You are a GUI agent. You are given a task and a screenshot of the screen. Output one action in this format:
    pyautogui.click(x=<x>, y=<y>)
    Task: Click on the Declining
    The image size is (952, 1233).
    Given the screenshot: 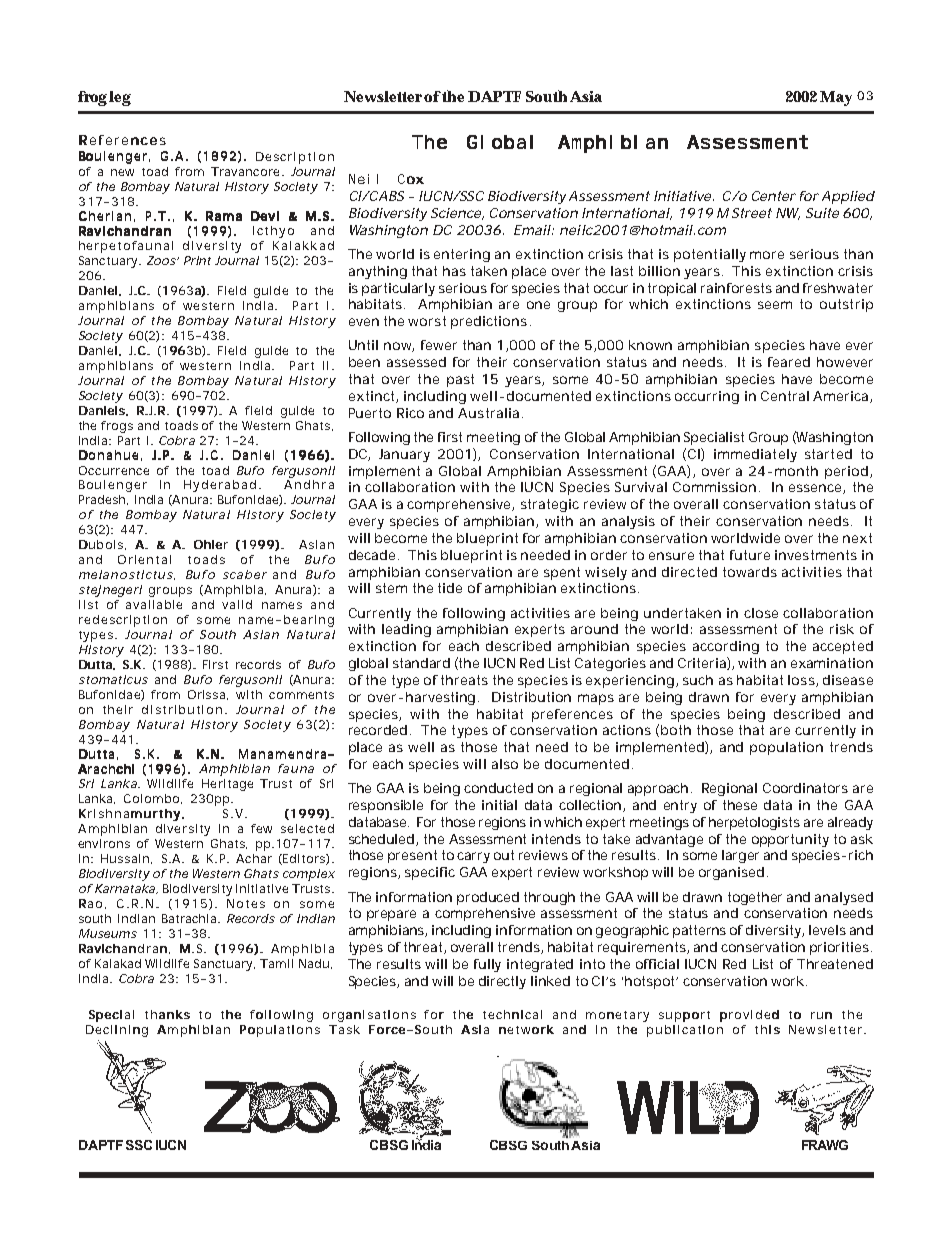 What is the action you would take?
    pyautogui.click(x=117, y=1031)
